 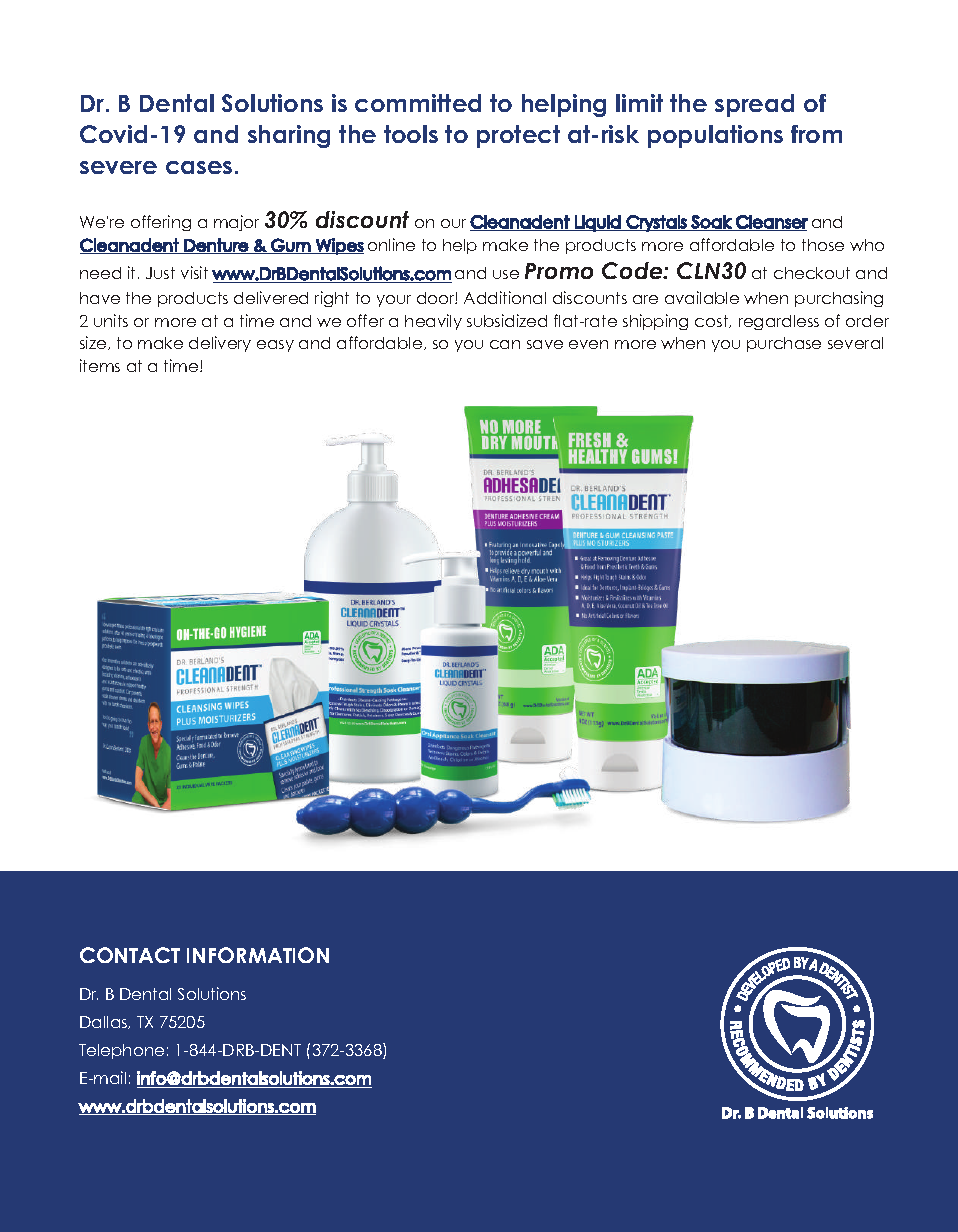 What do you see at coordinates (100, 365) in the document?
I see `items` at bounding box center [100, 365].
